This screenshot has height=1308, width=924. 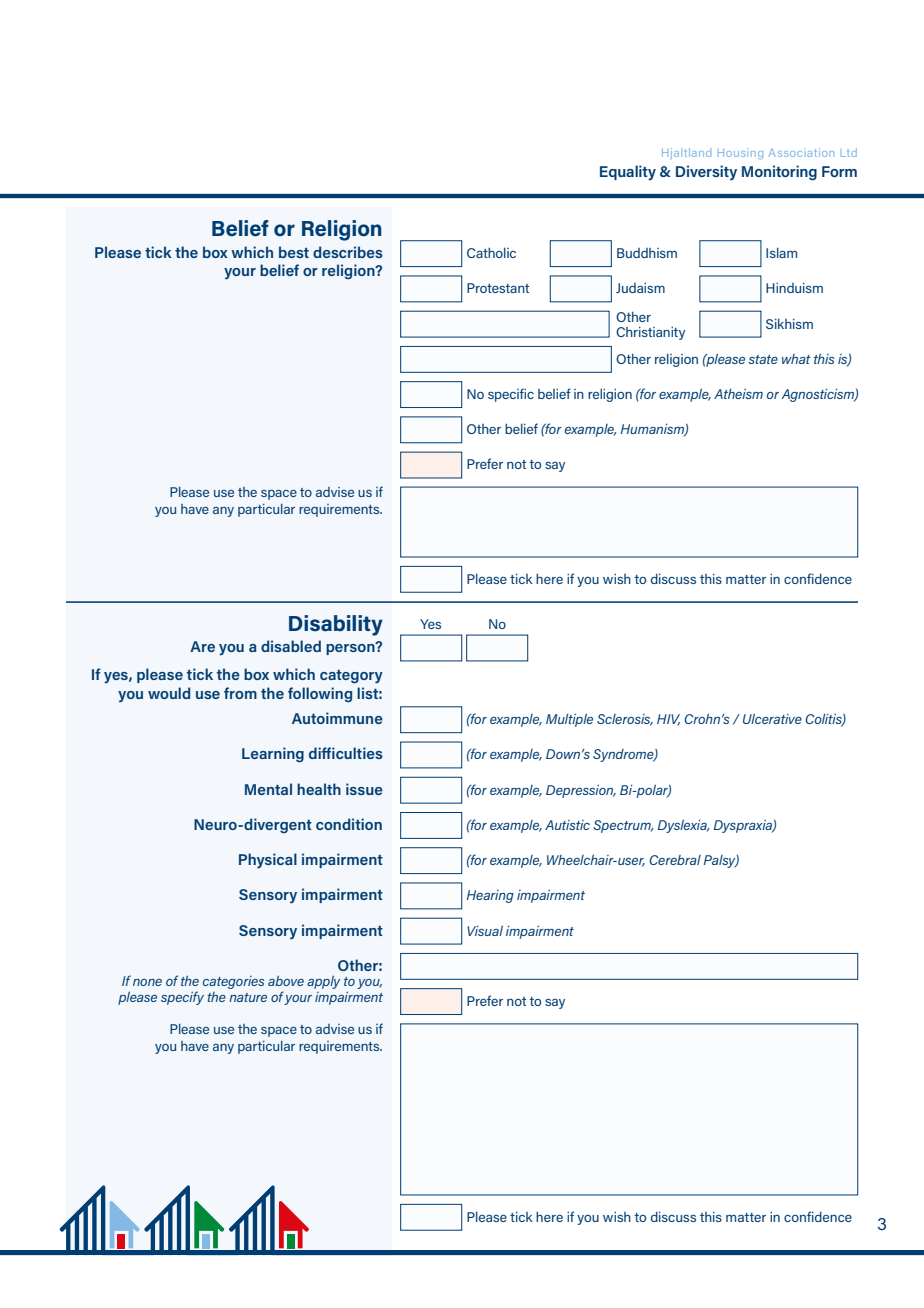 What do you see at coordinates (294, 252) in the screenshot?
I see `best` at bounding box center [294, 252].
